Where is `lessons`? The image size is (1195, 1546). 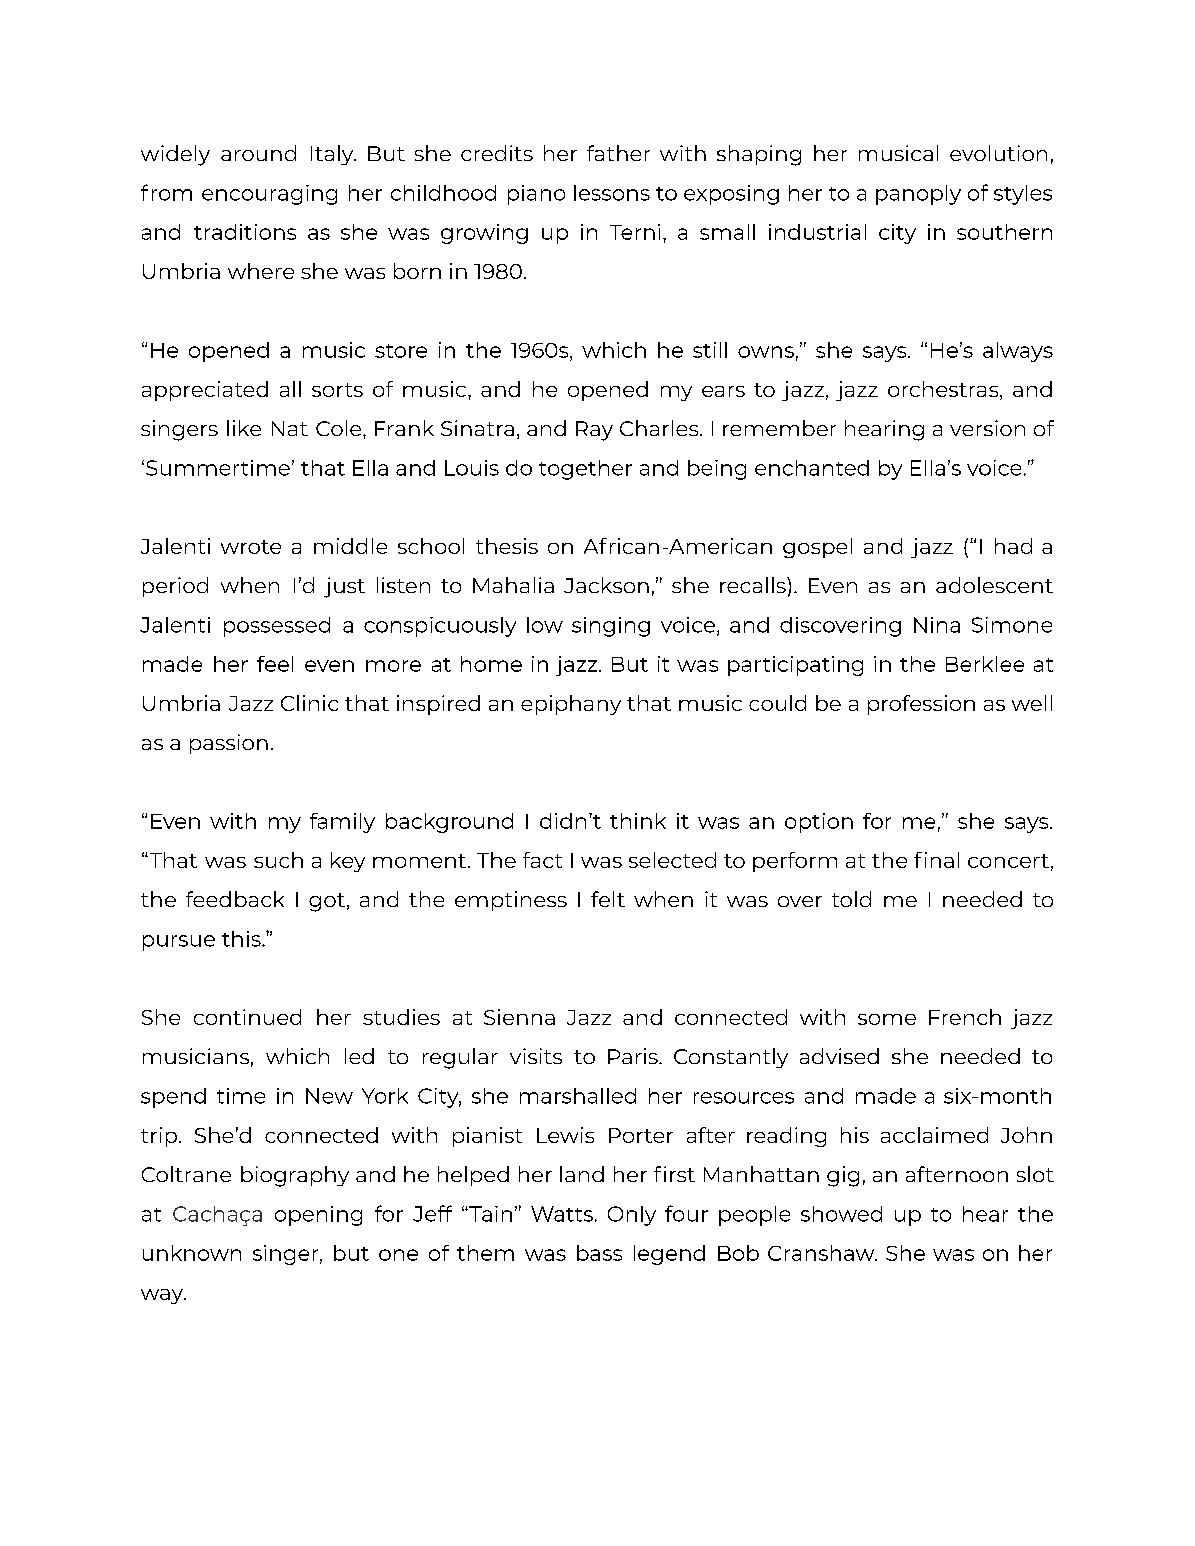 lessons is located at coordinates (612, 193).
